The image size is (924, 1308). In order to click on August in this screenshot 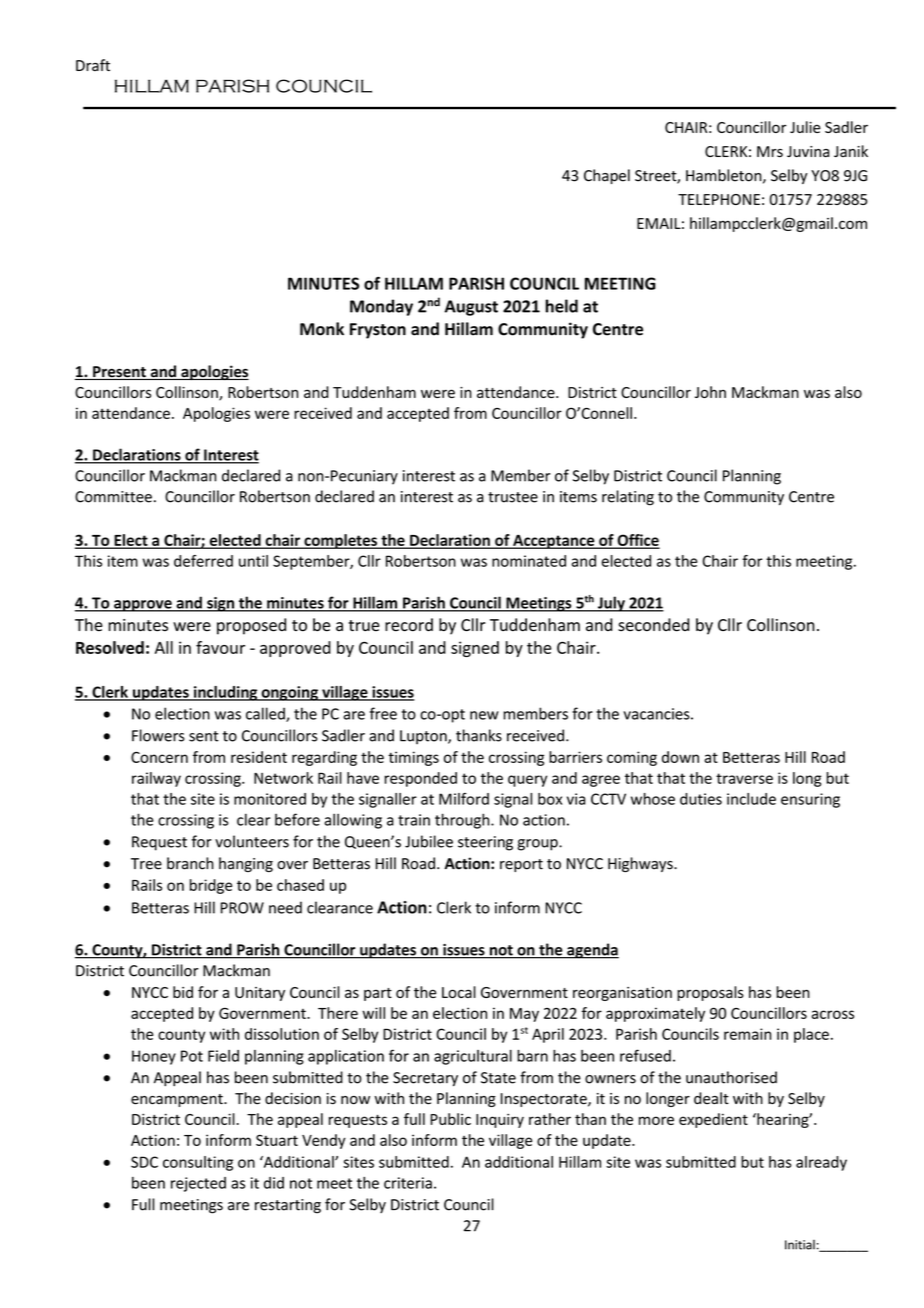, I will do `click(471, 308)`.
